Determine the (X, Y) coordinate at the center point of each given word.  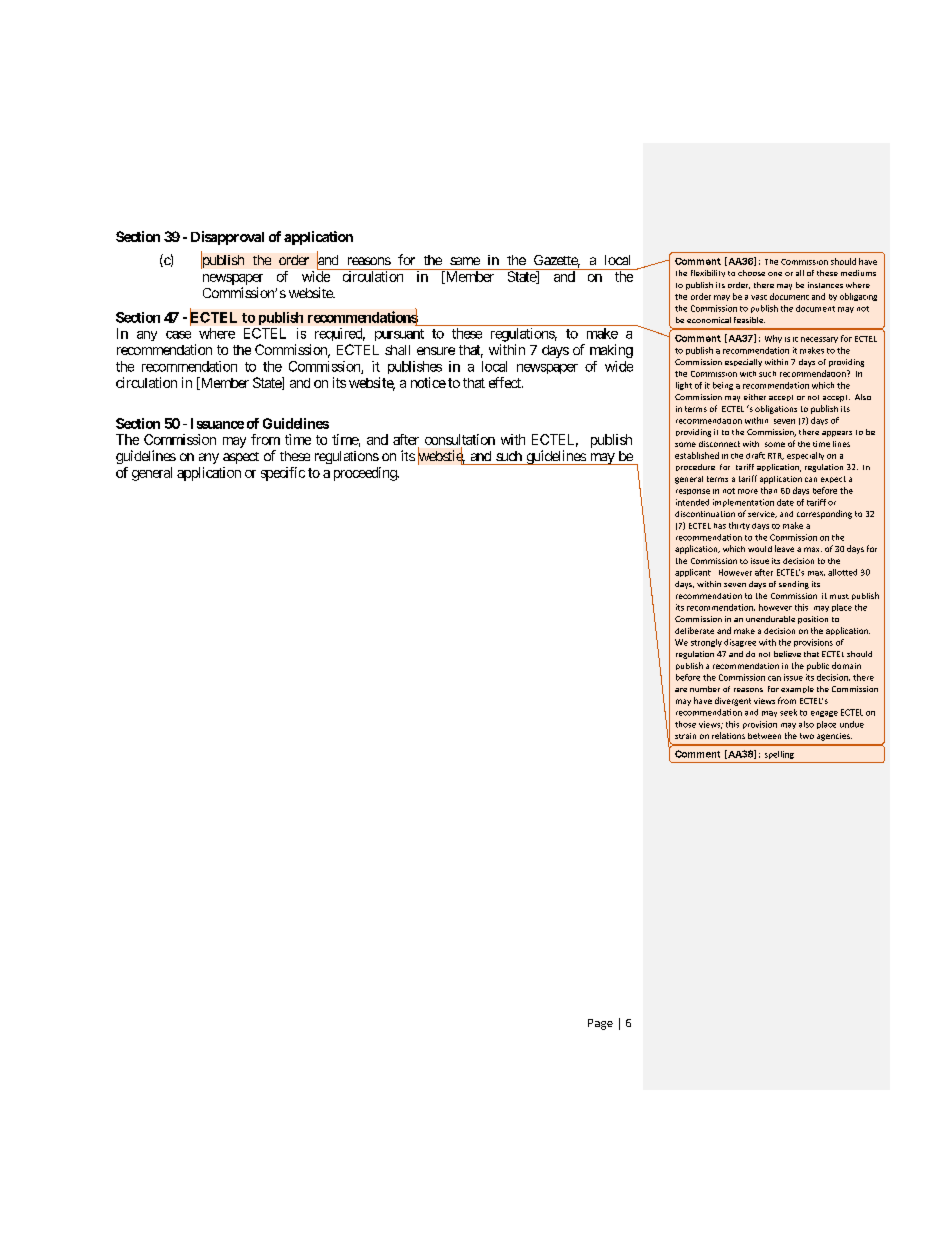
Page (600, 1024)
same (465, 261)
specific (283, 474)
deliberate (694, 630)
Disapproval (227, 238)
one (775, 274)
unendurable (770, 619)
